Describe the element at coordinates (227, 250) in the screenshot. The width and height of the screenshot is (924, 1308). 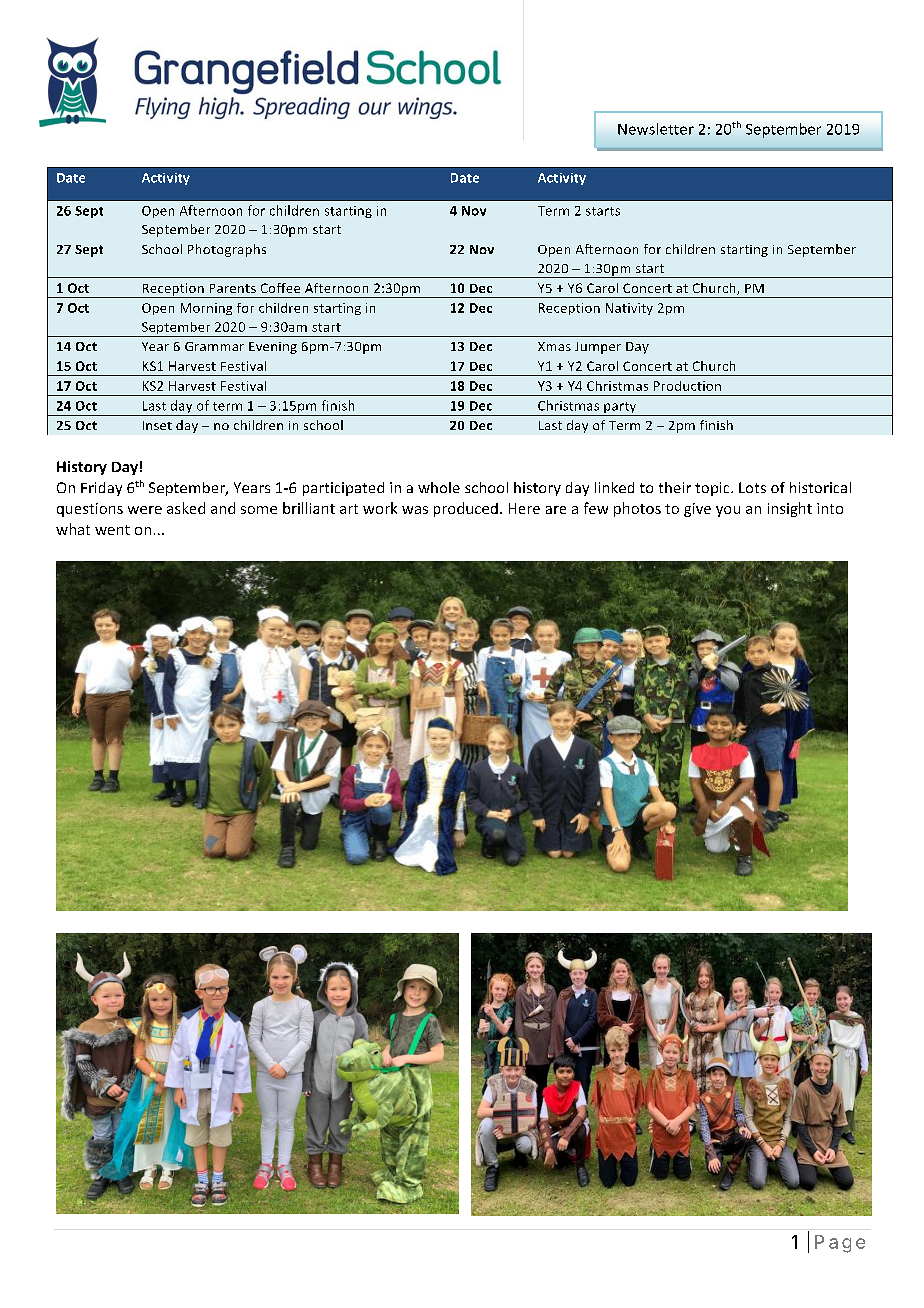
I see `Photographs` at that location.
